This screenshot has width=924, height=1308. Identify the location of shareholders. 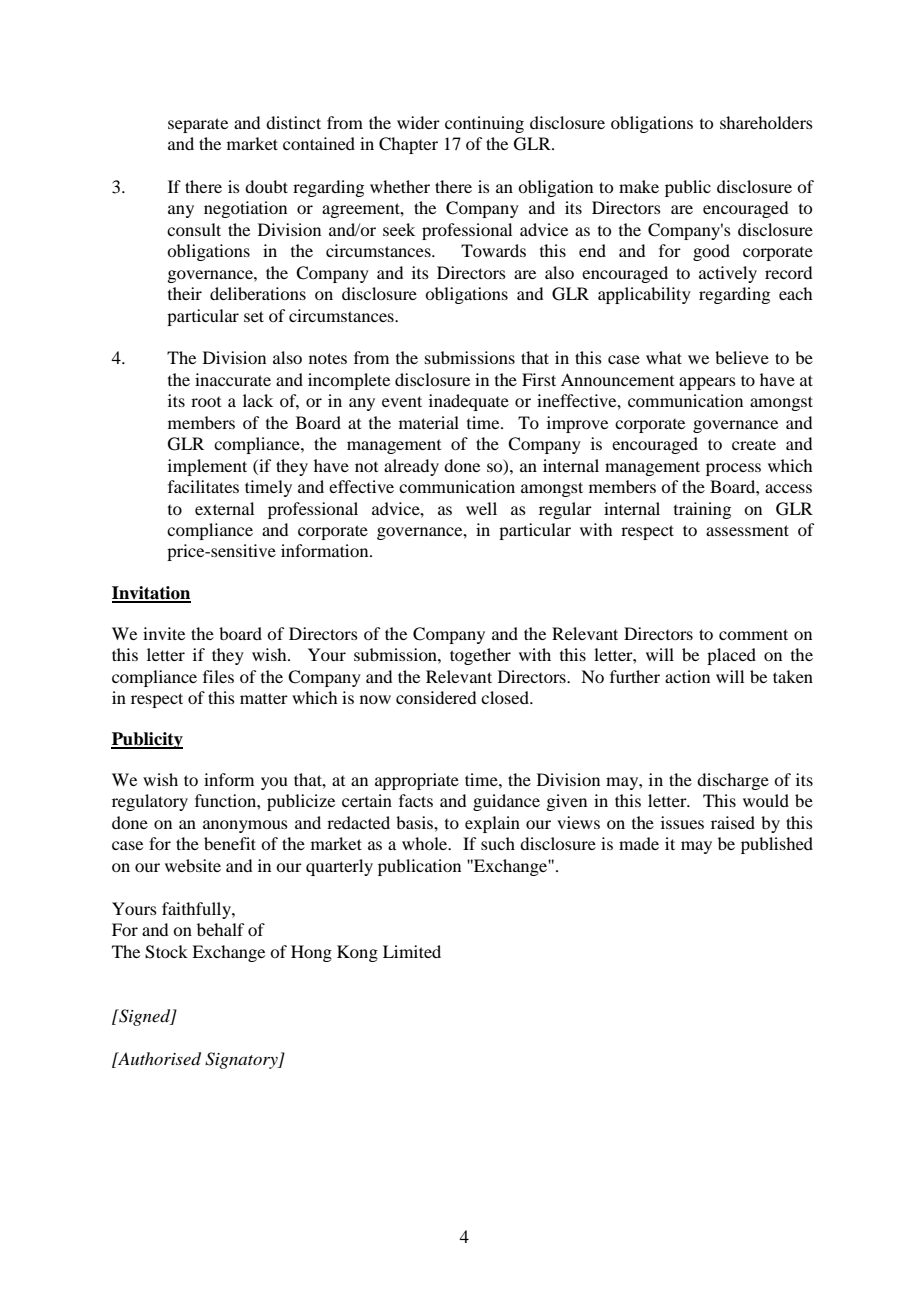
(766, 122).
